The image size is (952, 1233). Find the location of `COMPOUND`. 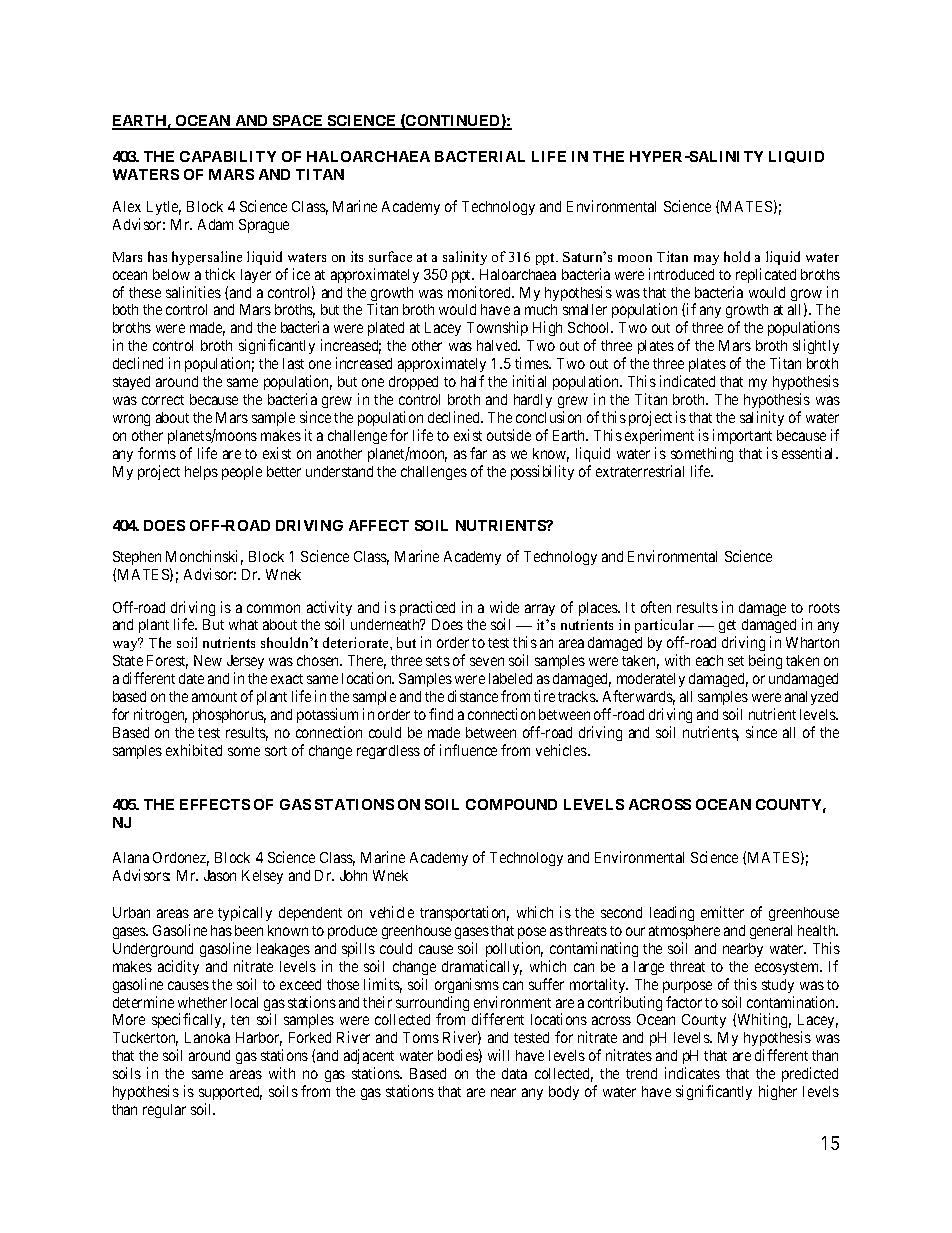

COMPOUND is located at coordinates (511, 804).
